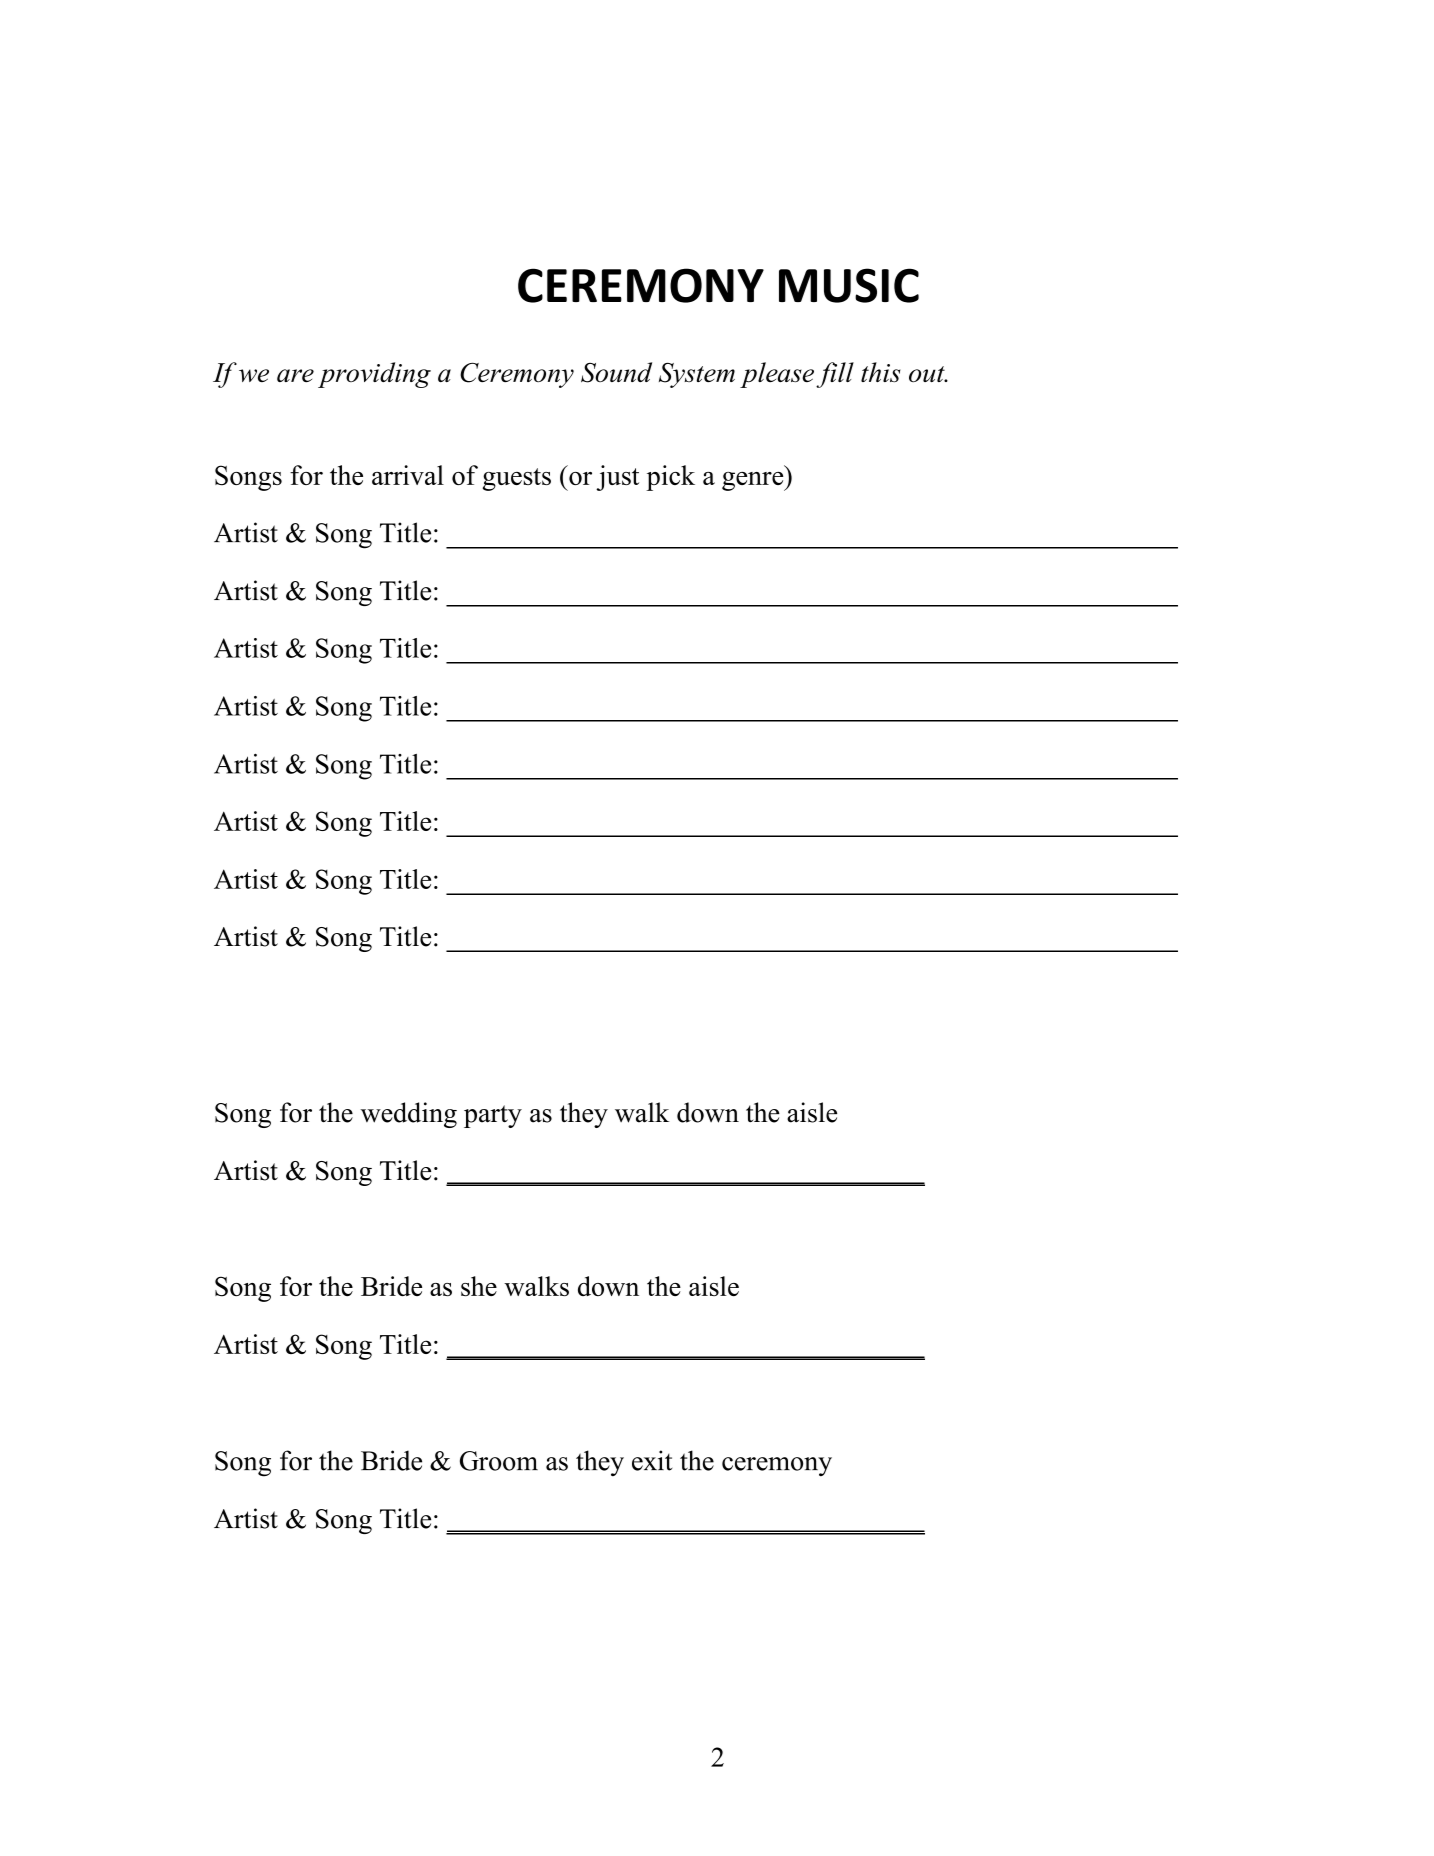 This document has width=1434, height=1856. What do you see at coordinates (849, 285) in the document?
I see `MUSIC` at bounding box center [849, 285].
